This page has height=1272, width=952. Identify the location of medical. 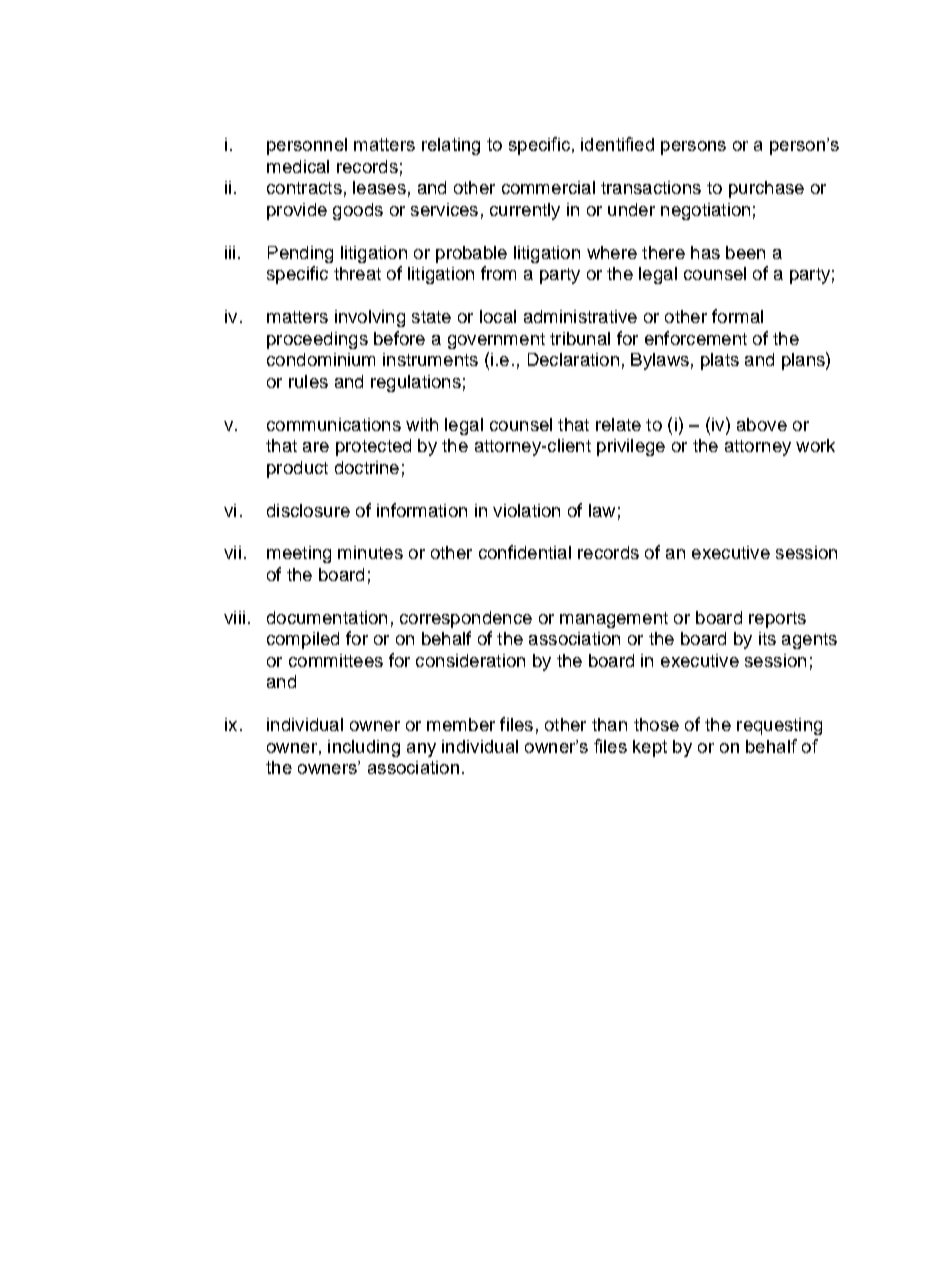
(298, 166).
